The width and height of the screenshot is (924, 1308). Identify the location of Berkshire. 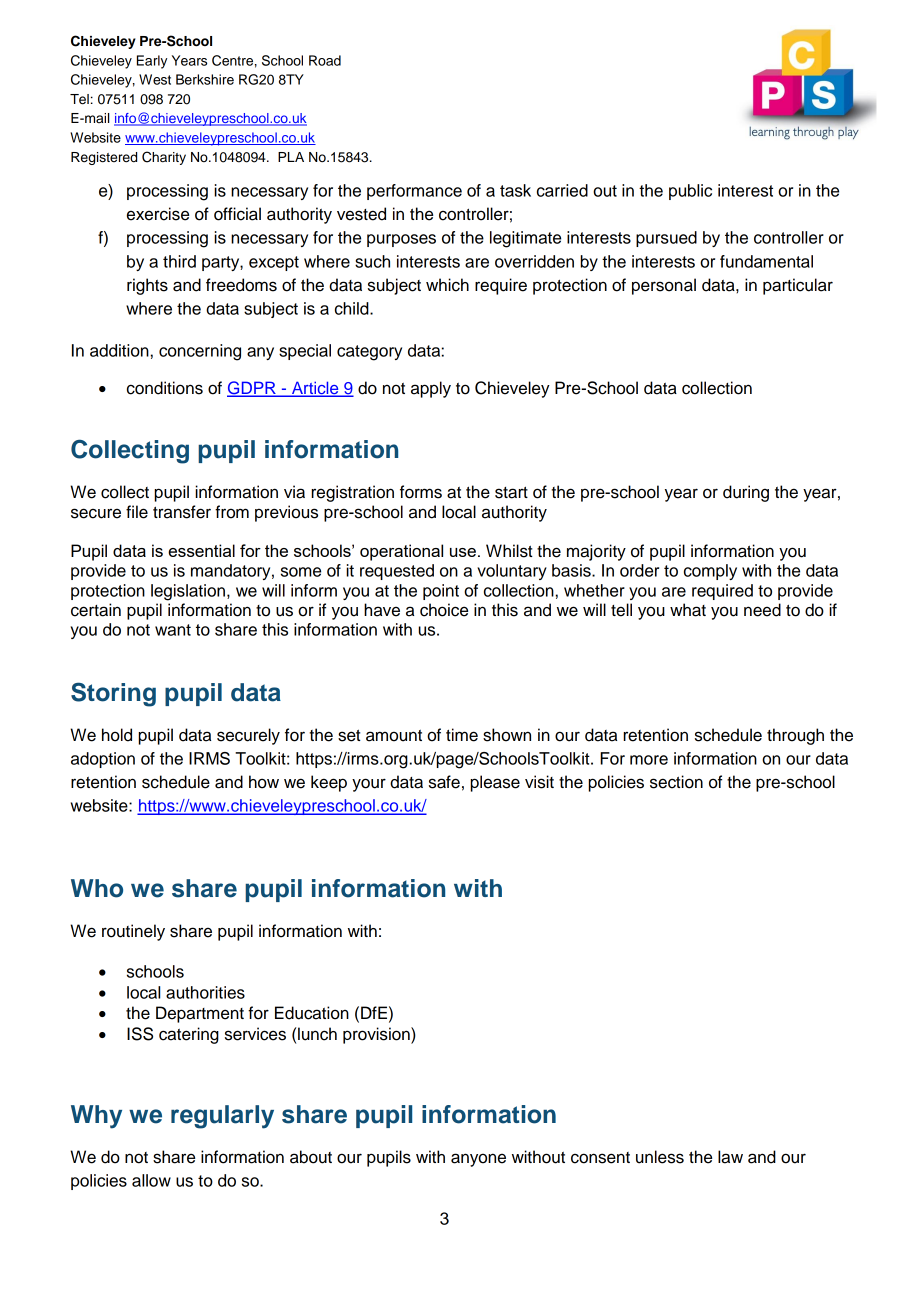
(205, 79).
